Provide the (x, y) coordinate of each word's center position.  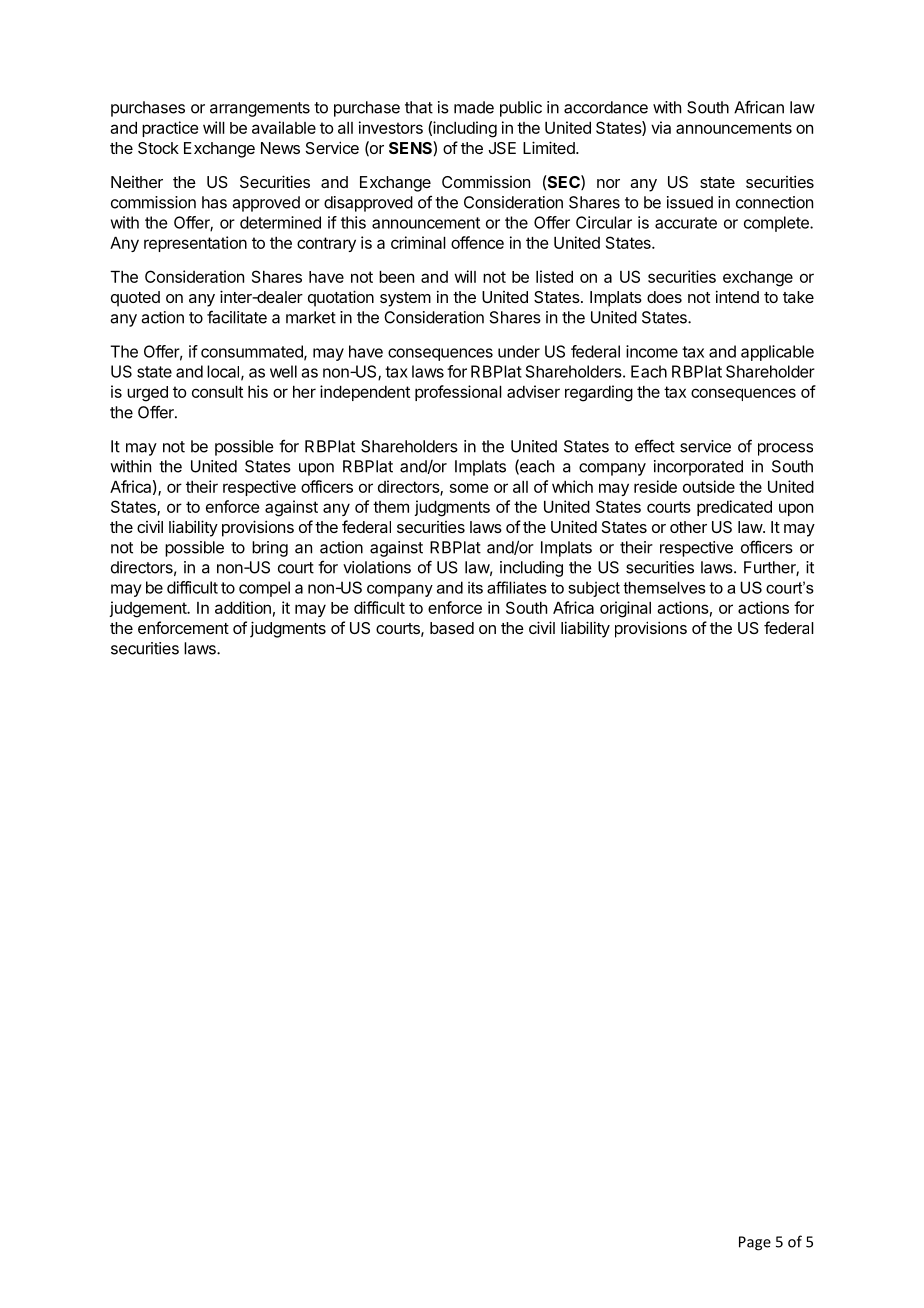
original (625, 609)
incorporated (698, 468)
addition (243, 607)
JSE (502, 148)
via (661, 127)
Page (755, 1243)
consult (217, 392)
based (452, 628)
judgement (148, 609)
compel (264, 589)
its (475, 587)
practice (170, 129)
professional (458, 393)
